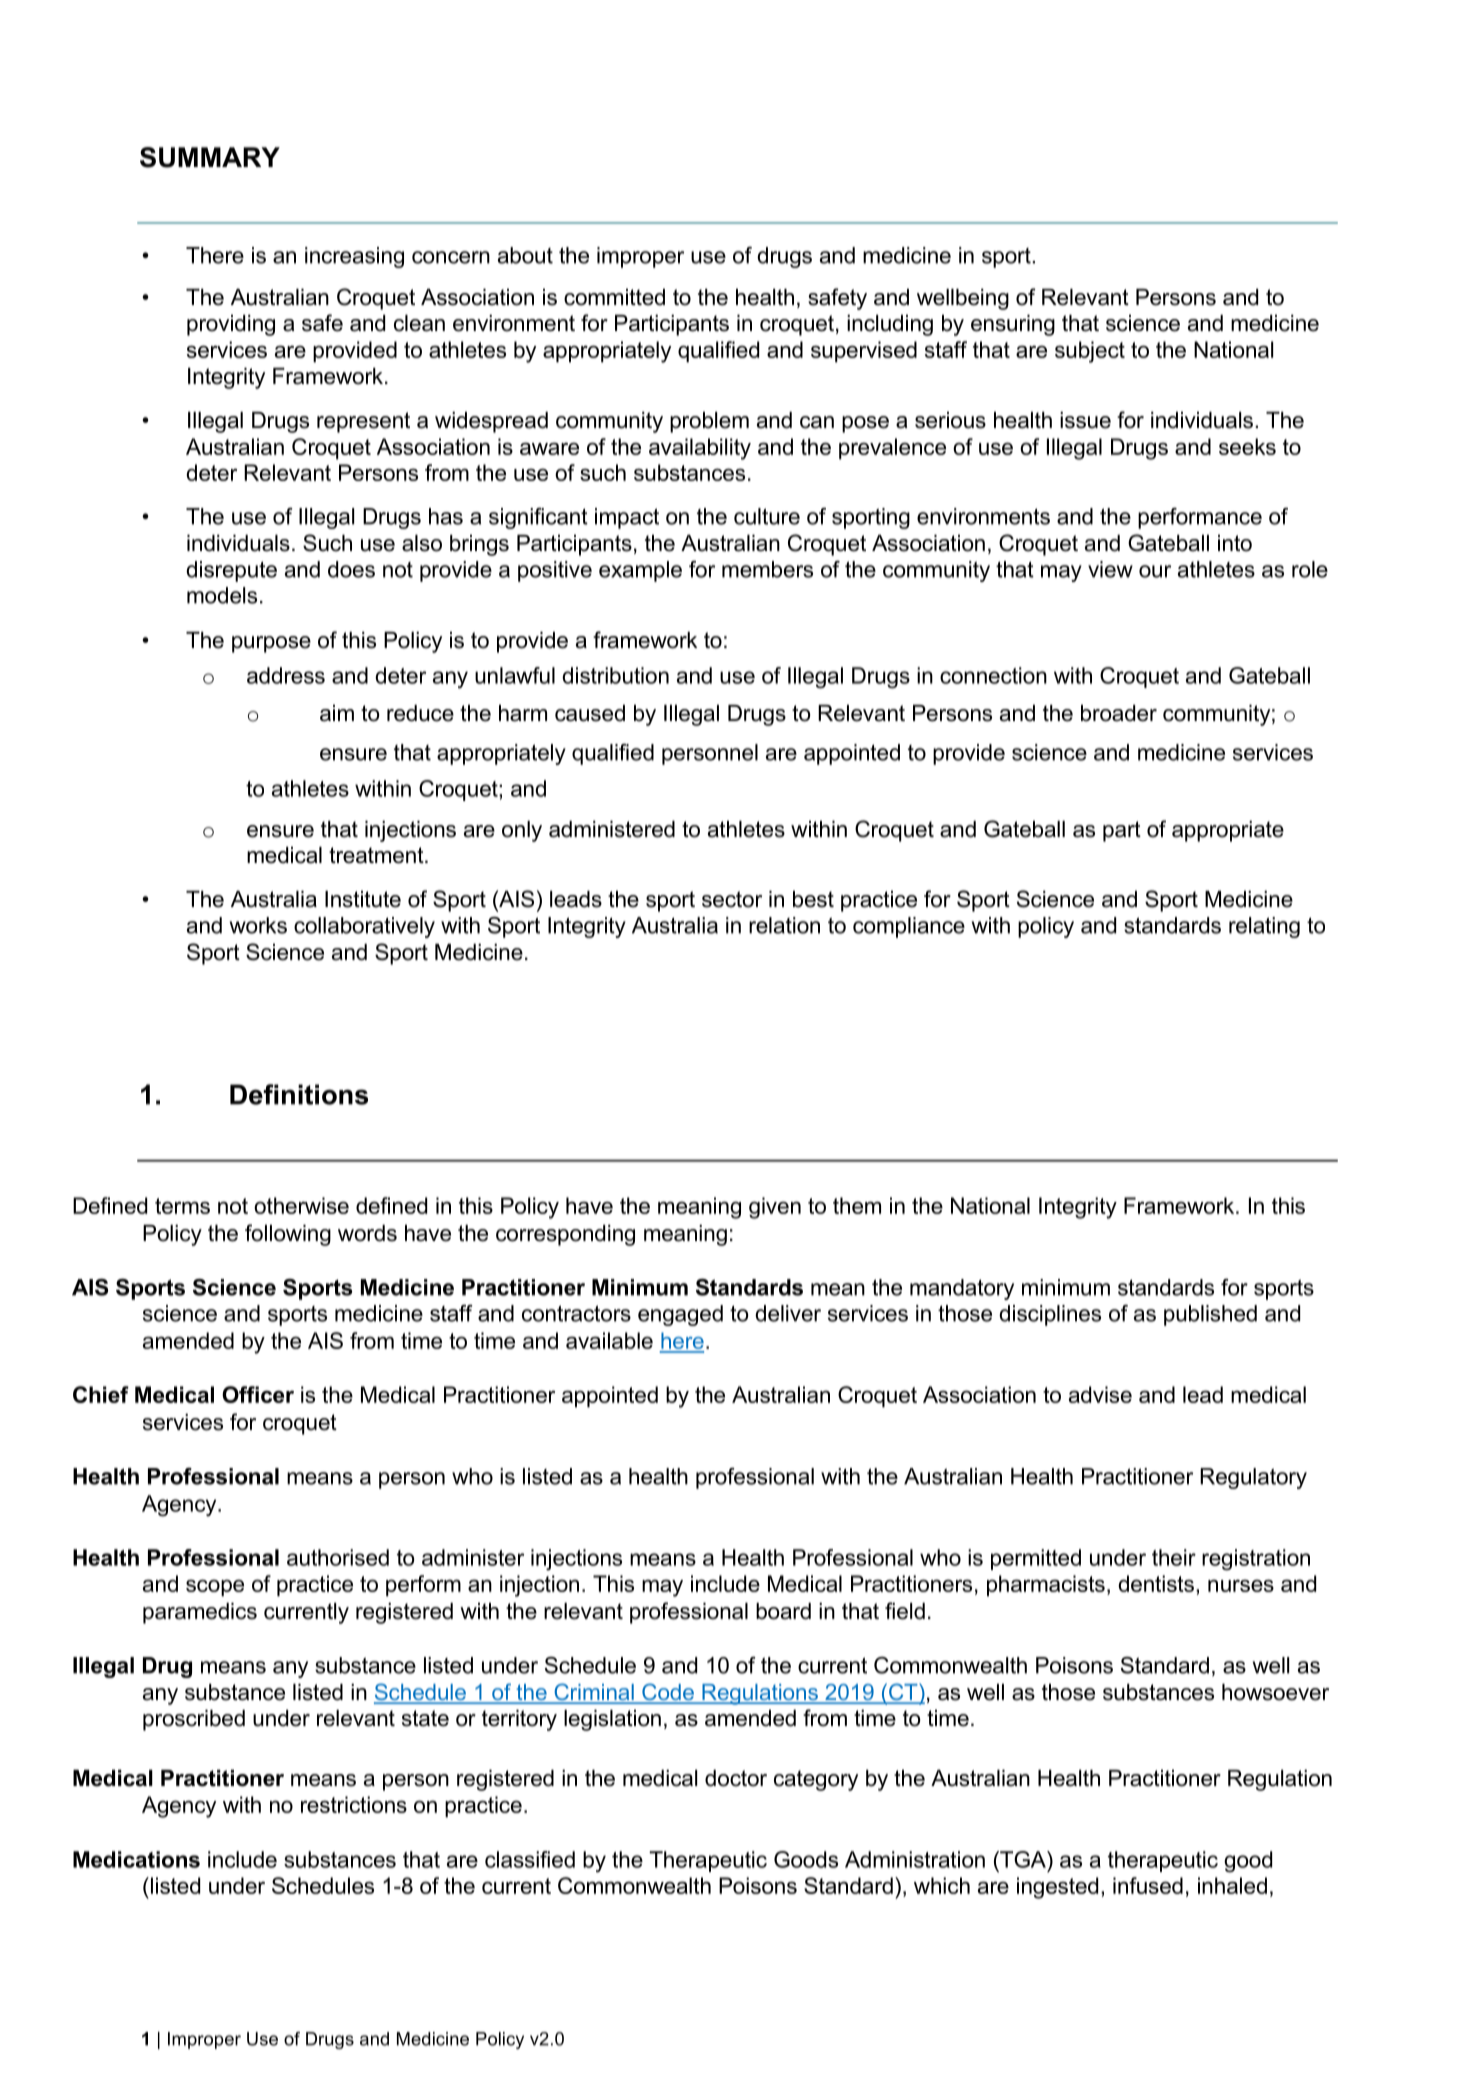  What do you see at coordinates (299, 1094) in the screenshot?
I see `Definitions` at bounding box center [299, 1094].
